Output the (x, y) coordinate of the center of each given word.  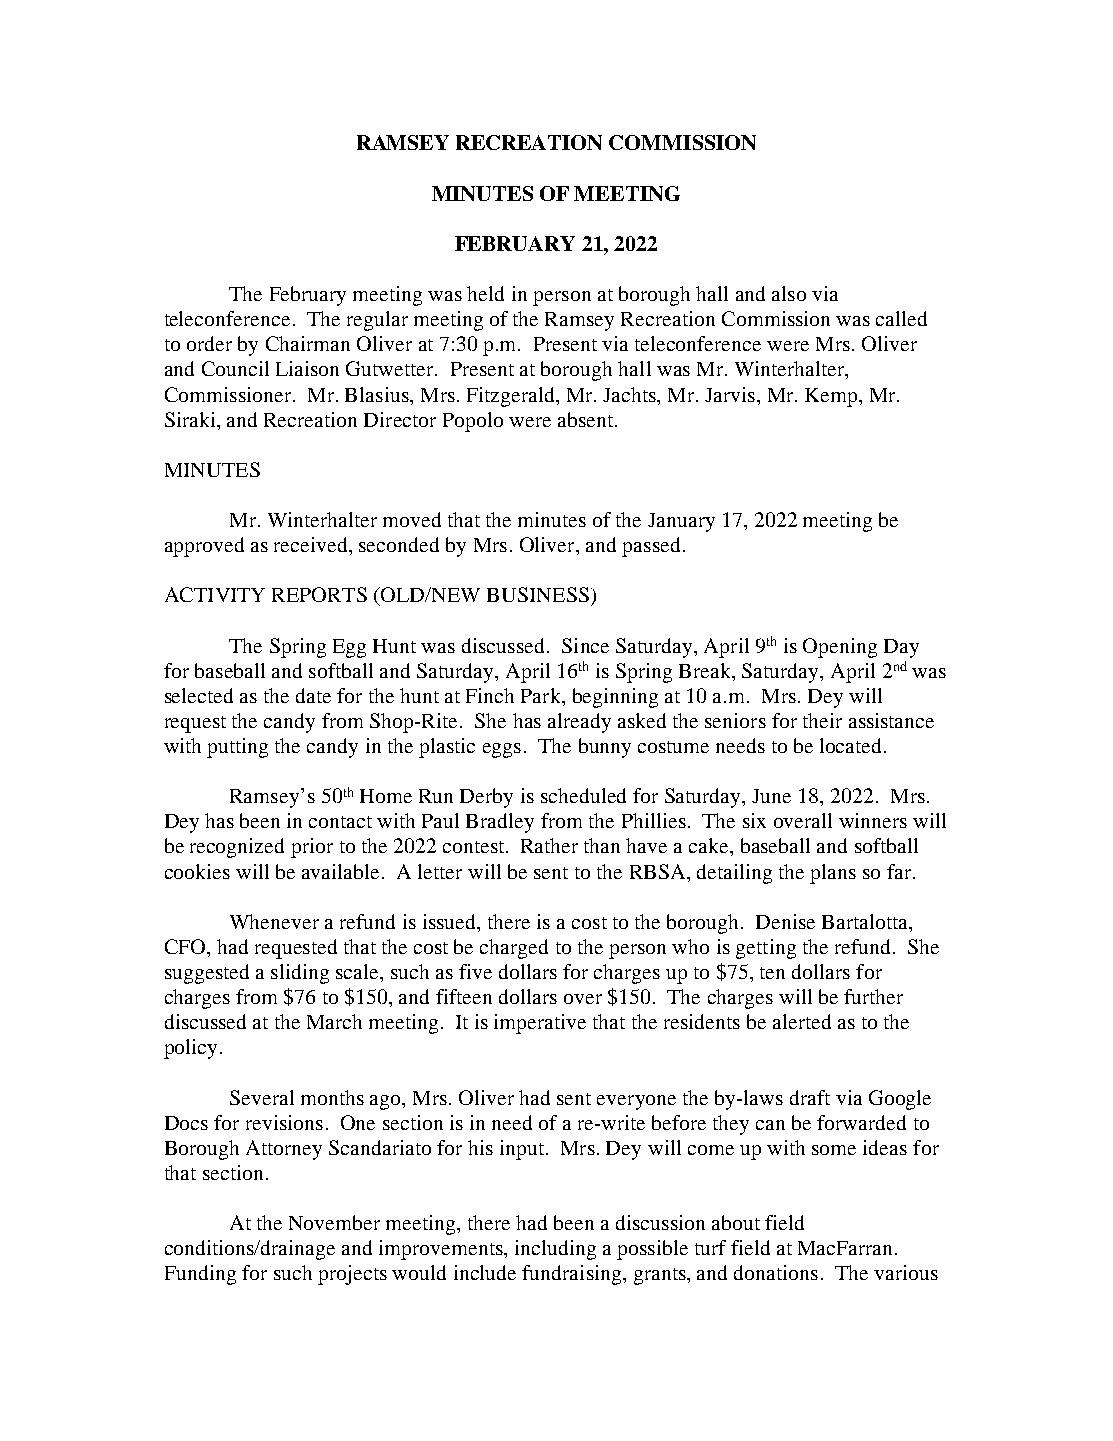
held (485, 293)
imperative (540, 1024)
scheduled (583, 795)
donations (776, 1272)
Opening (840, 648)
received (312, 544)
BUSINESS (538, 594)
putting (237, 748)
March (334, 1021)
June (771, 796)
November (334, 1222)
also (789, 293)
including (555, 1250)
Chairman (308, 343)
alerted (802, 1021)
